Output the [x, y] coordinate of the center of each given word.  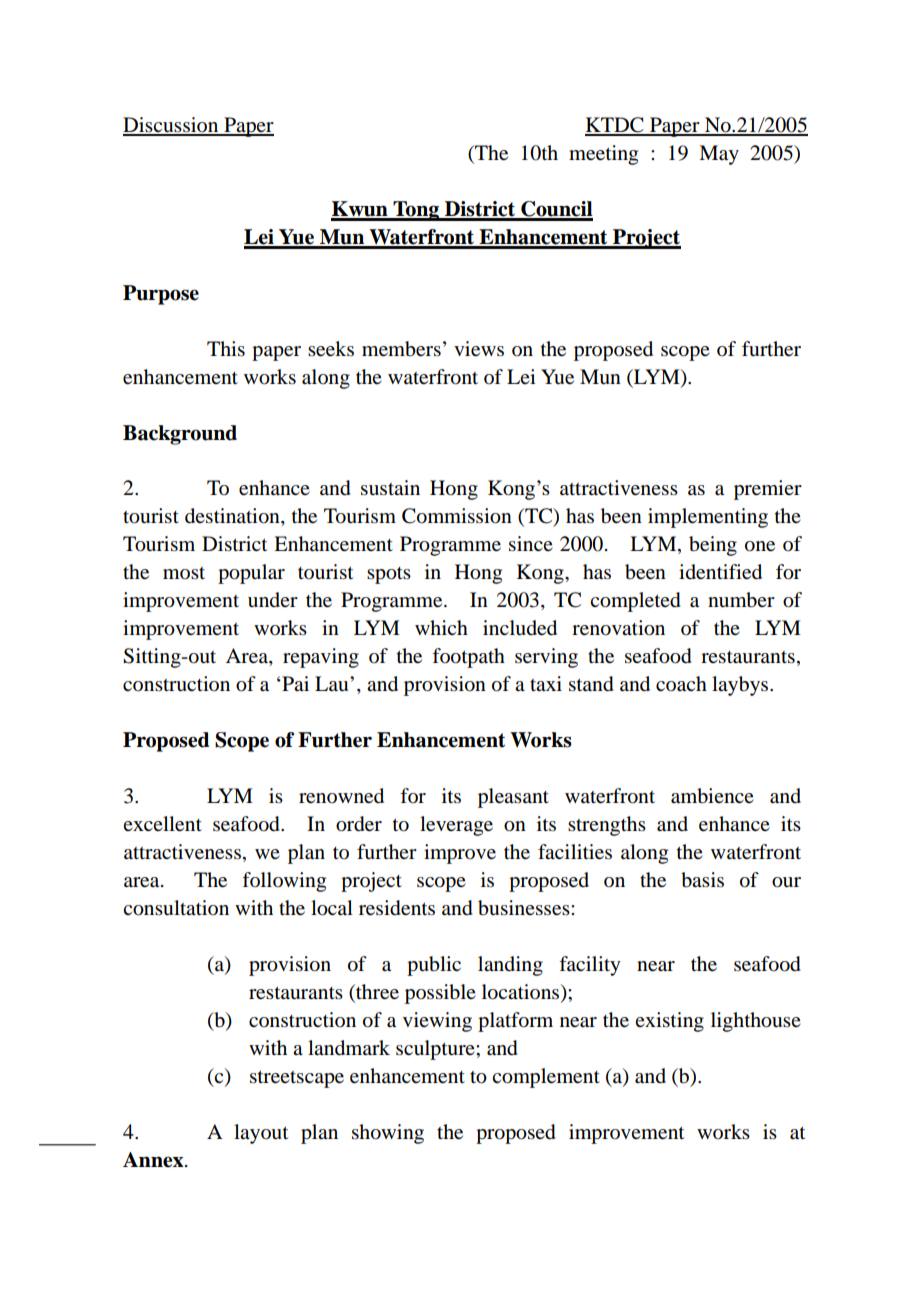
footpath [468, 658]
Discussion [172, 126]
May [719, 155]
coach [681, 684]
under [273, 600]
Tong [416, 211]
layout [261, 1134]
